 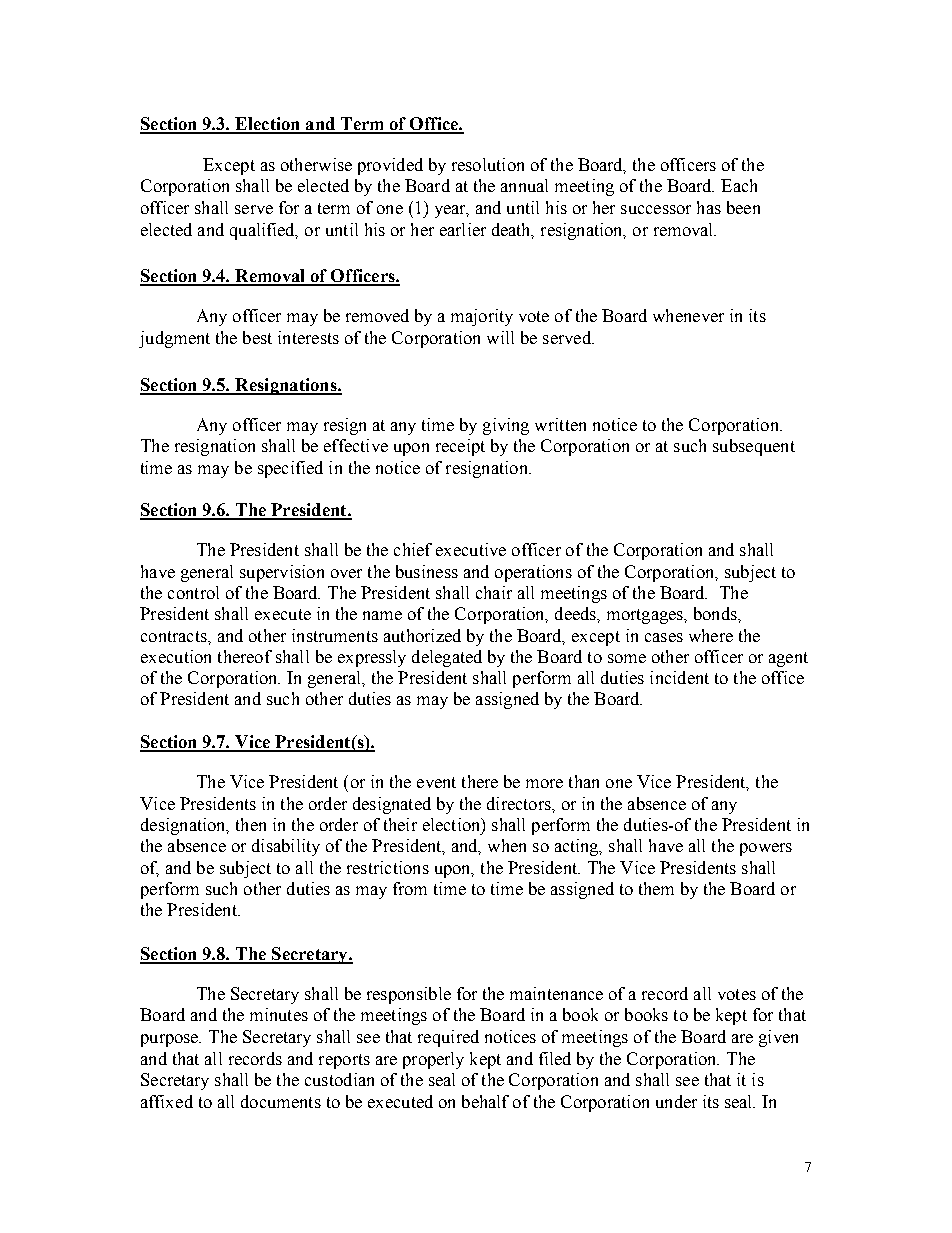 What do you see at coordinates (281, 1101) in the screenshot?
I see `documents` at bounding box center [281, 1101].
